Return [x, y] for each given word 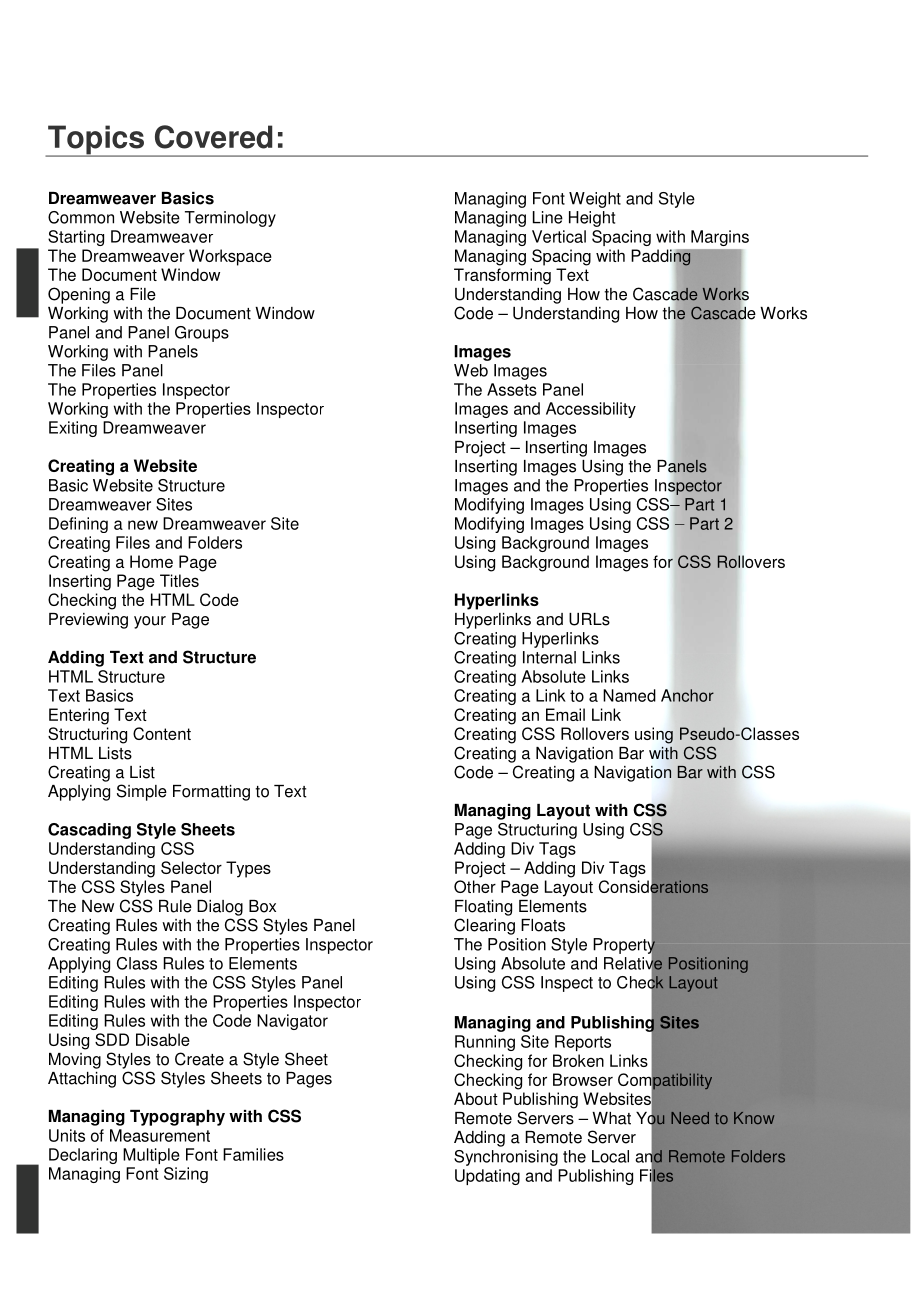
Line [548, 217]
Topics [96, 141]
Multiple [151, 1156]
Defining [78, 525]
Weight [595, 200]
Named [629, 695]
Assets [512, 389]
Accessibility [591, 410]
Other [475, 886]
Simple [142, 792]
